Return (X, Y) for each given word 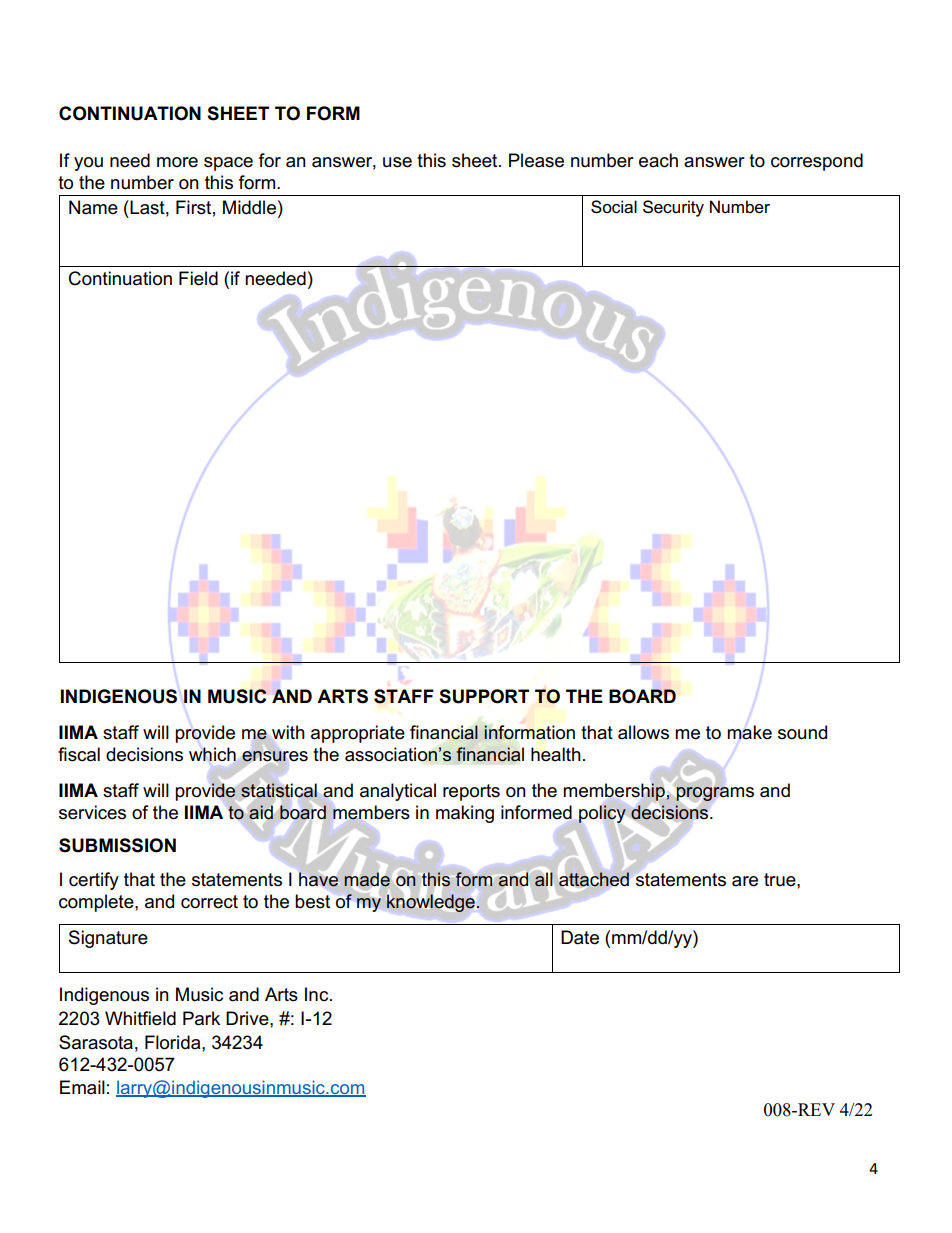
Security (673, 208)
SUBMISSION (117, 845)
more (177, 162)
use (397, 162)
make (749, 732)
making (465, 814)
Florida (174, 1042)
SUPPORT (484, 696)
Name (93, 207)
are (745, 881)
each (658, 160)
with (288, 732)
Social (614, 207)
